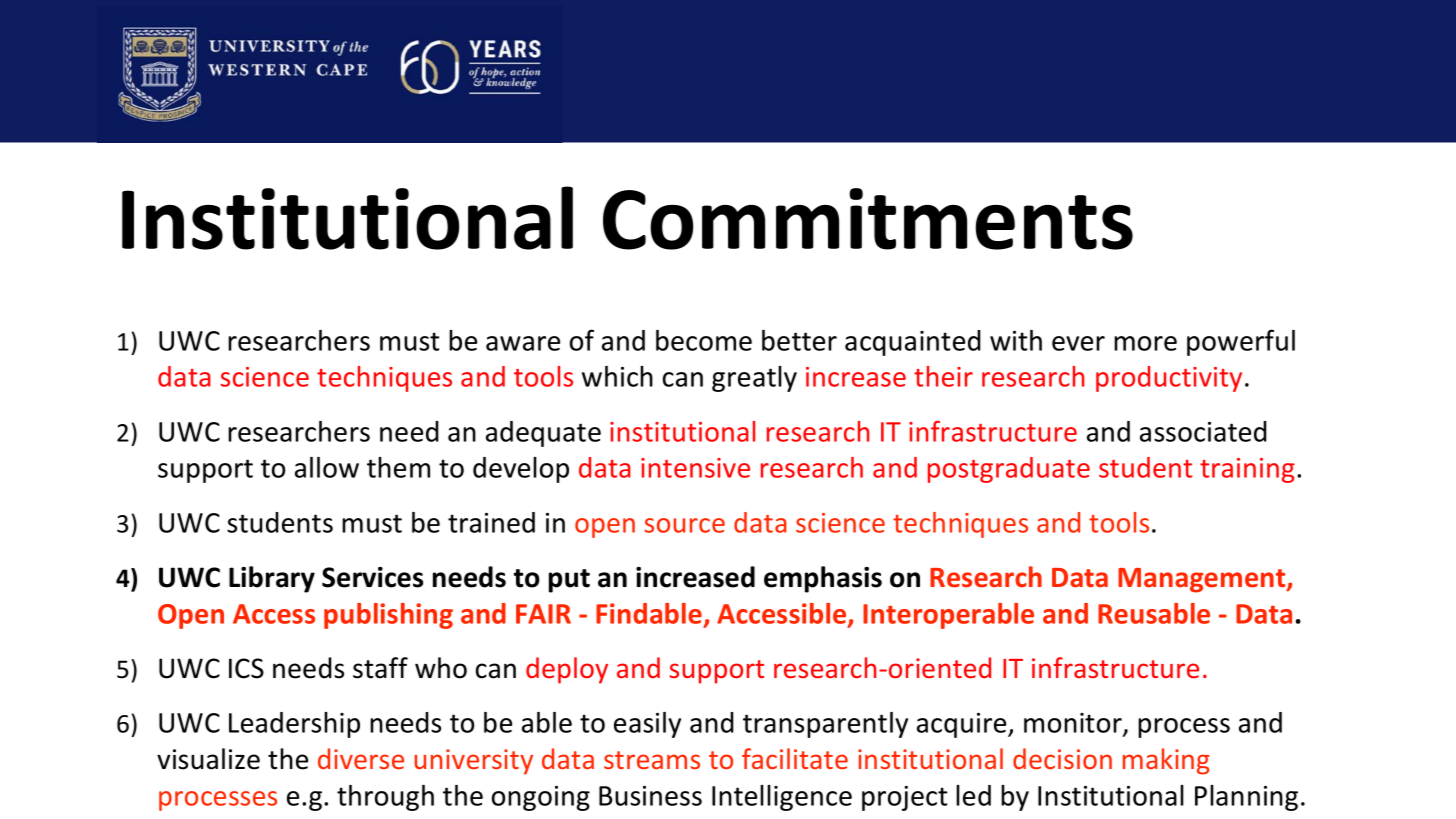 Image resolution: width=1456 pixels, height=819 pixels. I want to click on publishing, so click(388, 616).
